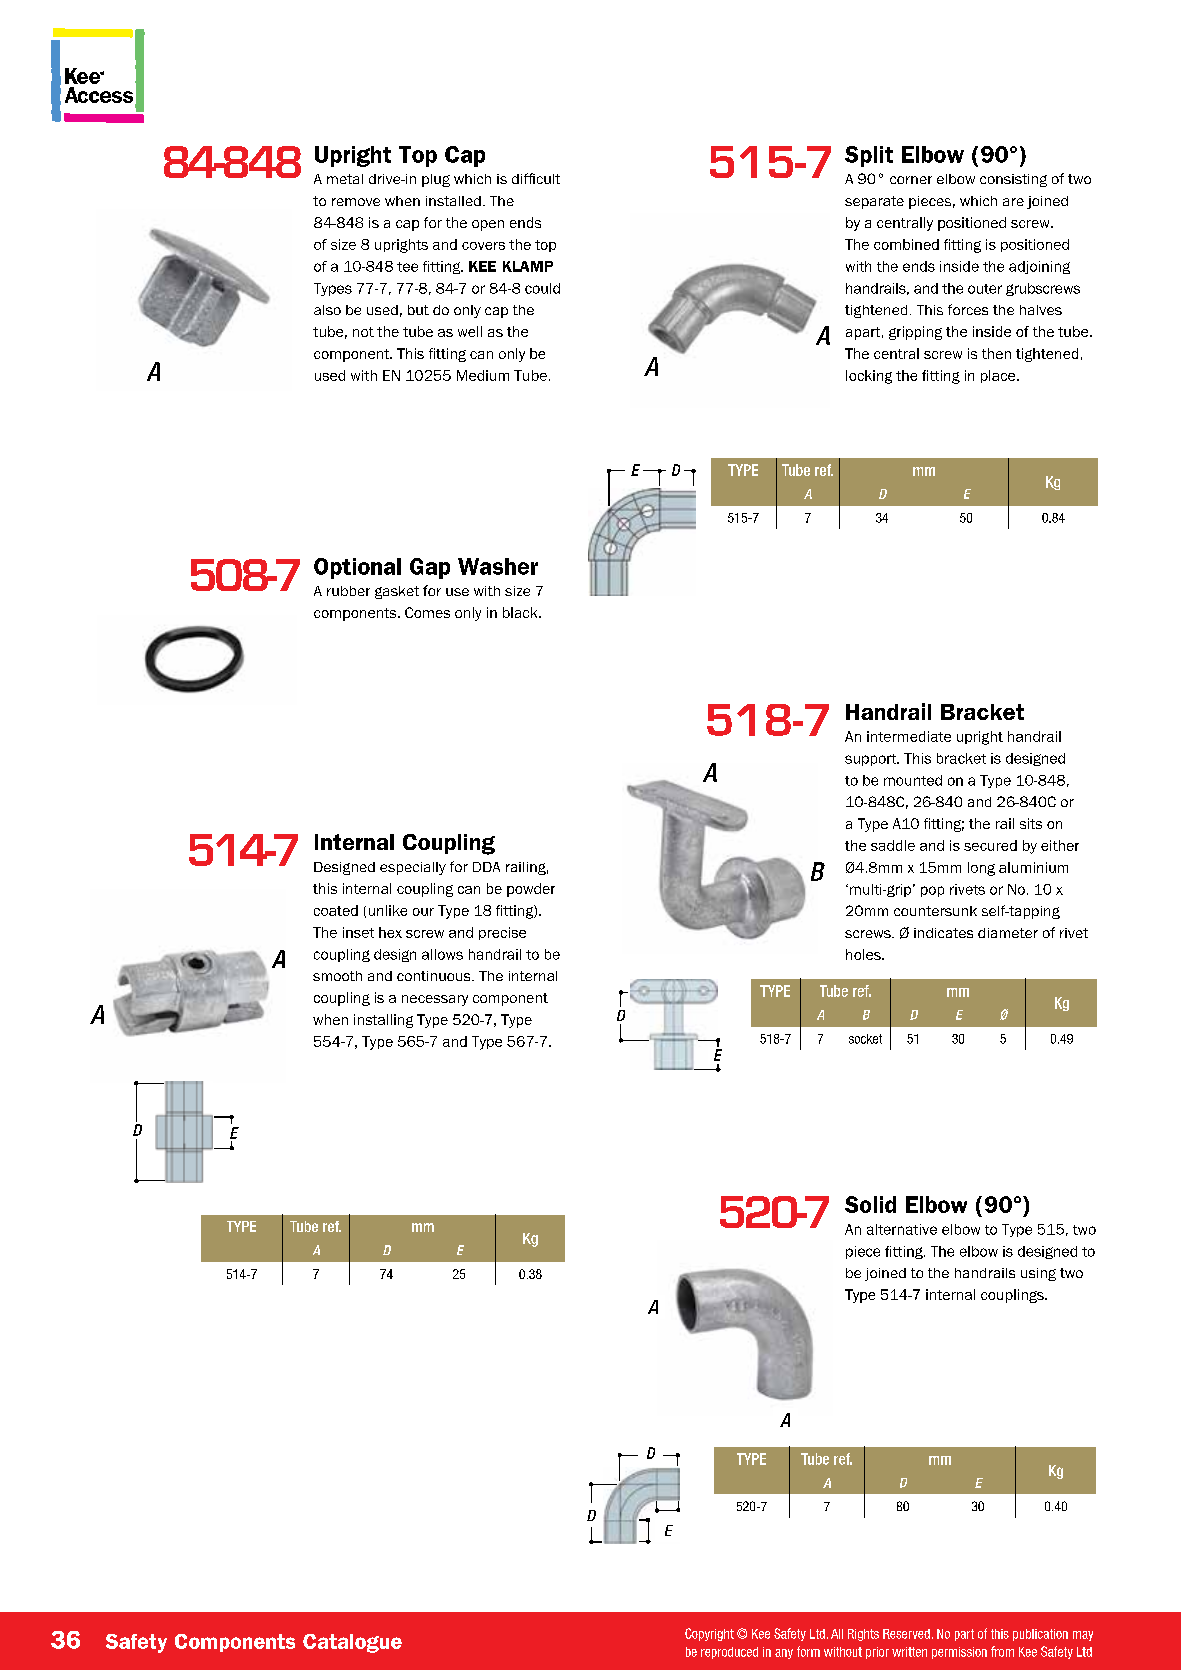 The width and height of the screenshot is (1181, 1670). Describe the element at coordinates (729, 1653) in the screenshot. I see `reproduced` at that location.
